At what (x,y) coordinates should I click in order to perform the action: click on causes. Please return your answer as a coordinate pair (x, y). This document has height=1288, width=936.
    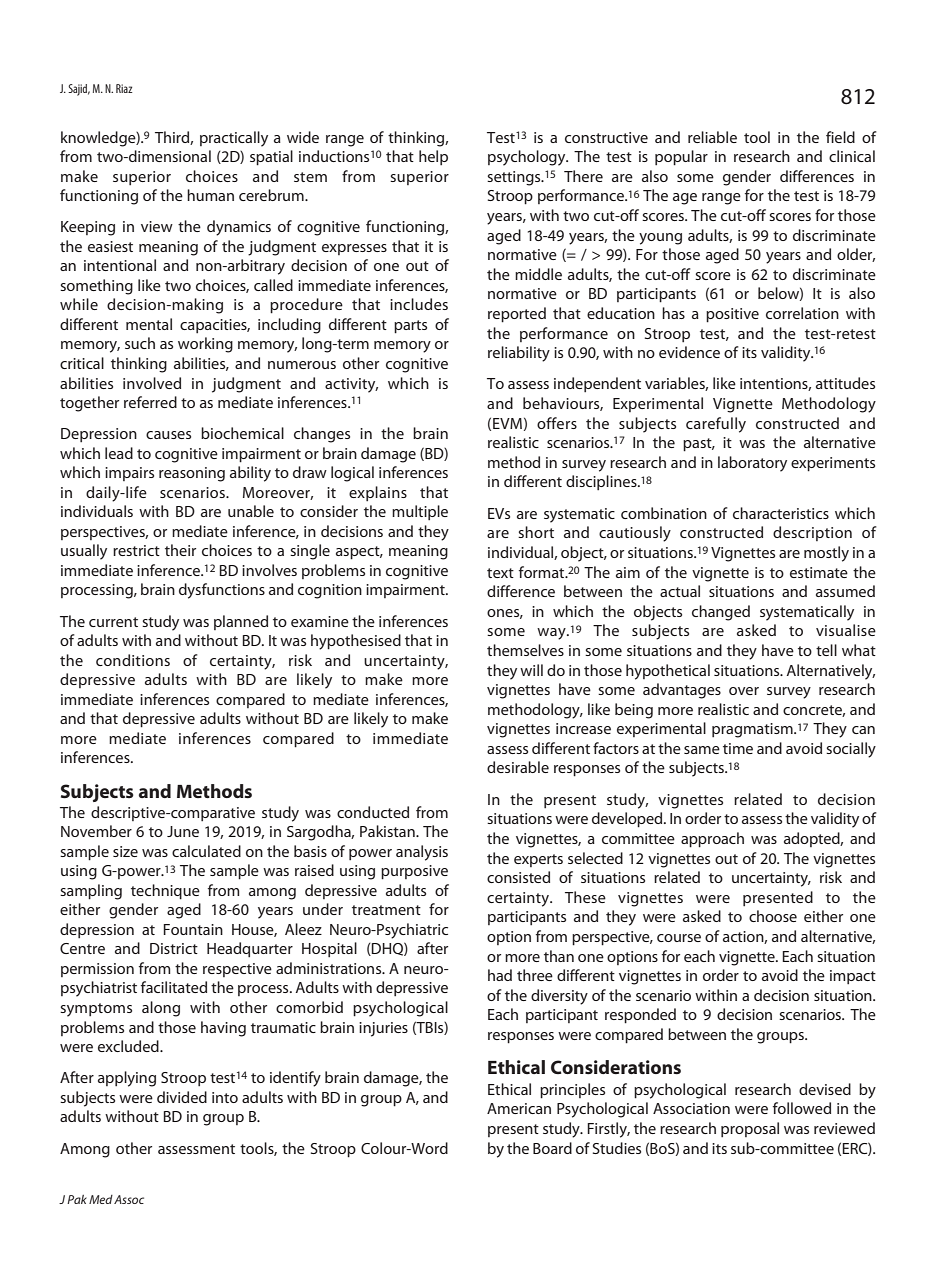
    Looking at the image, I should click on (168, 435).
